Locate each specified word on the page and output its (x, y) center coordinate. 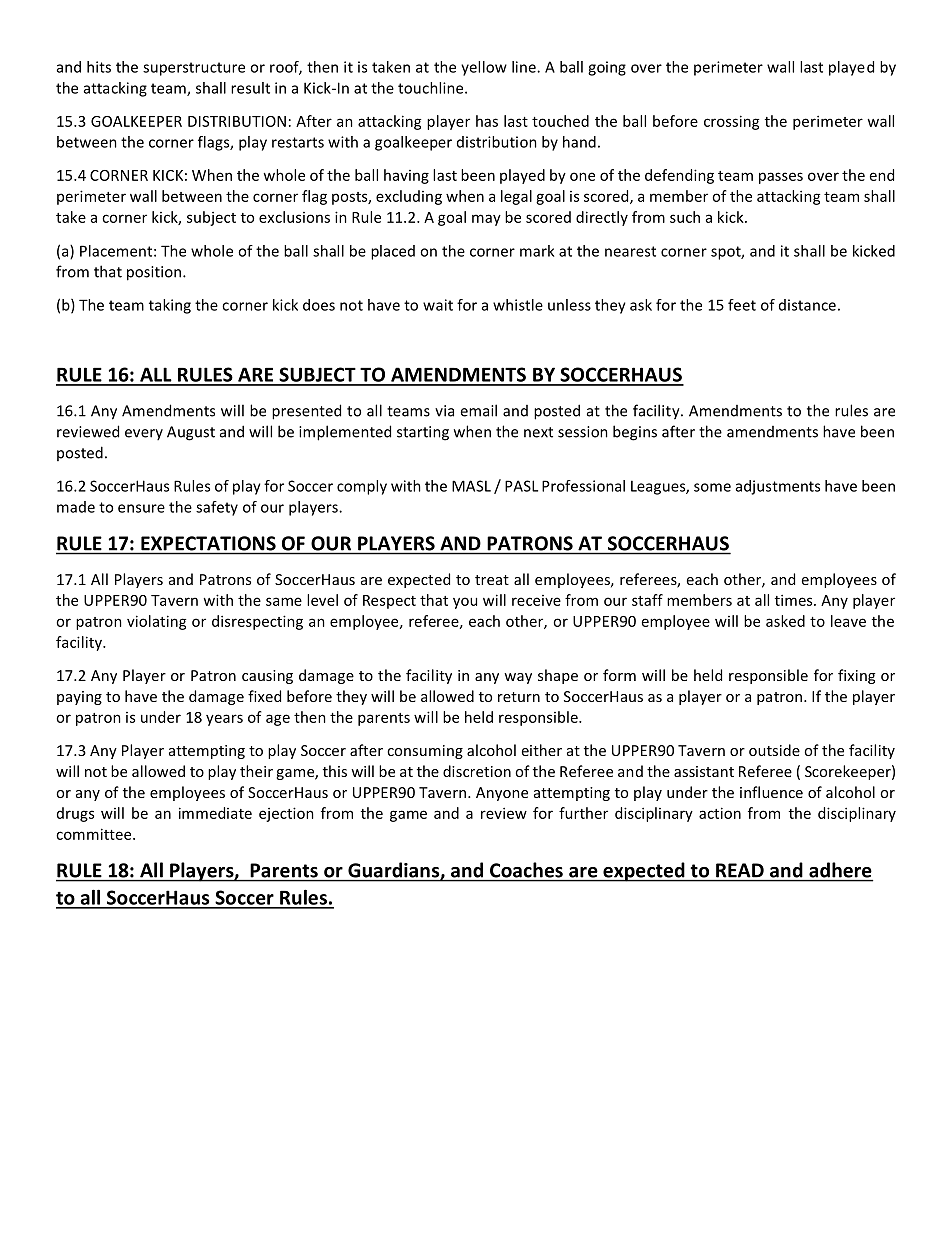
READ (740, 870)
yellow (484, 68)
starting (423, 433)
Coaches (526, 870)
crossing (732, 122)
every (144, 434)
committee (95, 834)
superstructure (194, 69)
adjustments (778, 487)
